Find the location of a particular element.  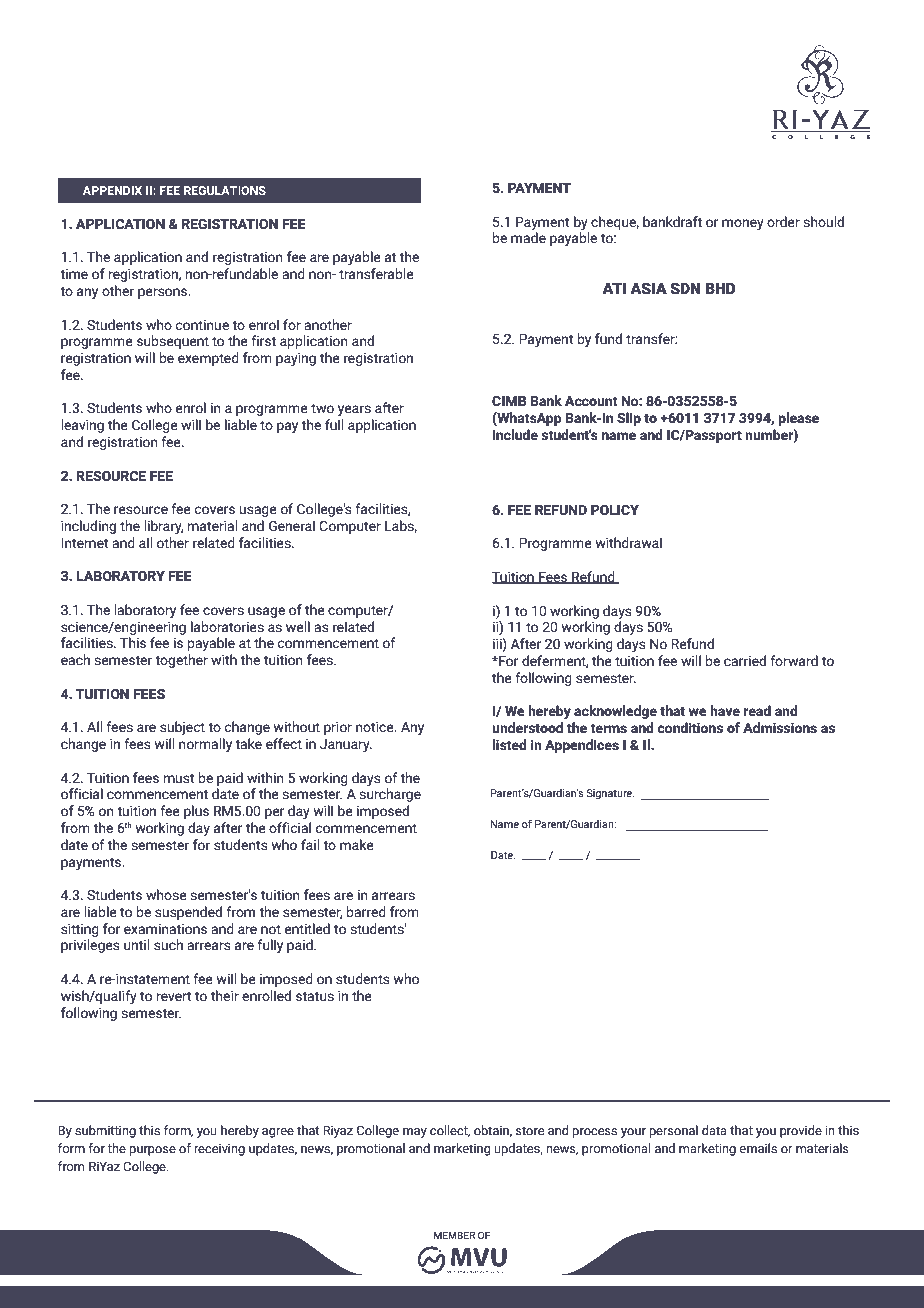

money is located at coordinates (743, 224).
